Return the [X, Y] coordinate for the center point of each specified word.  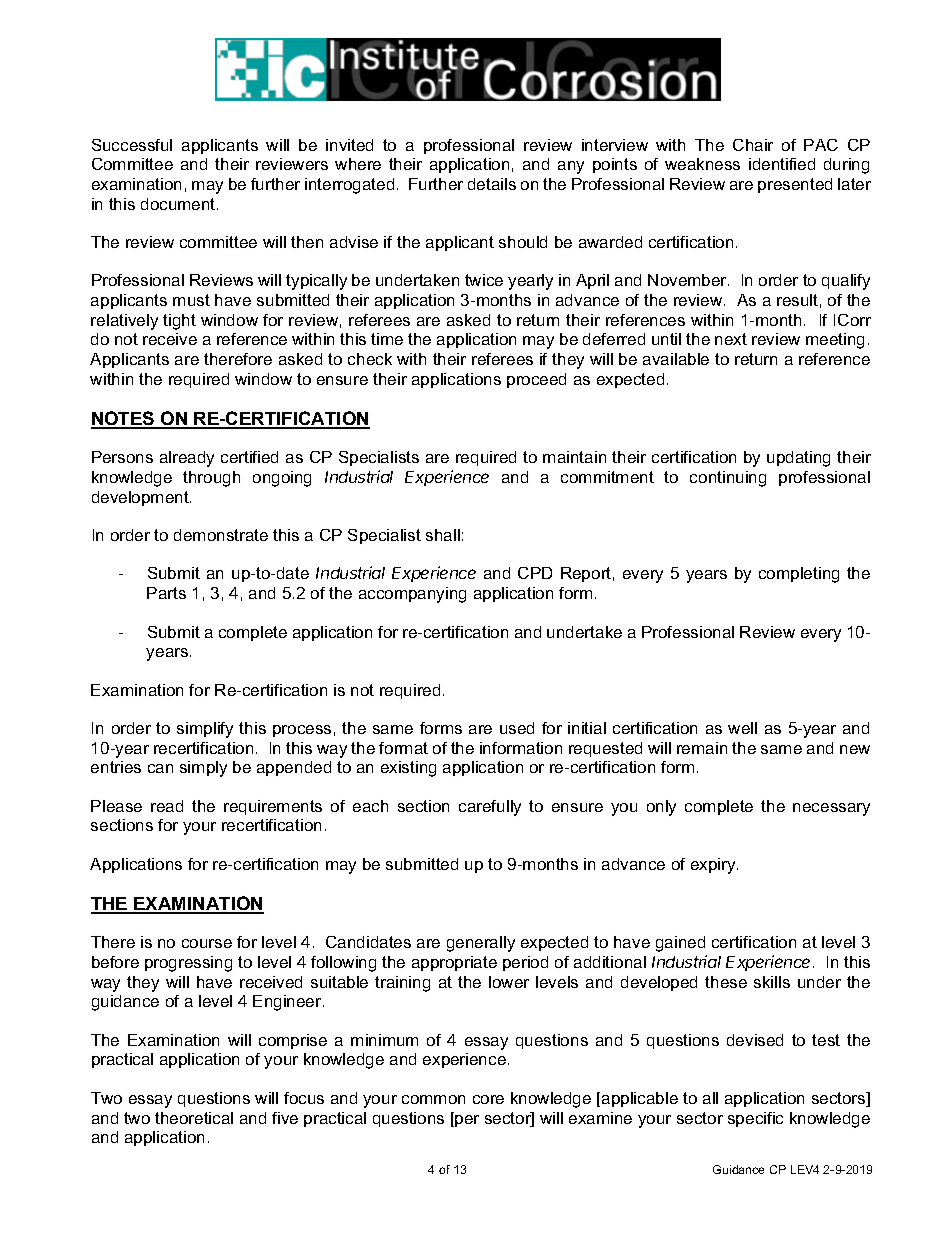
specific [755, 1119]
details [492, 184]
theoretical [194, 1118]
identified [782, 164]
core [488, 1099]
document [179, 204]
